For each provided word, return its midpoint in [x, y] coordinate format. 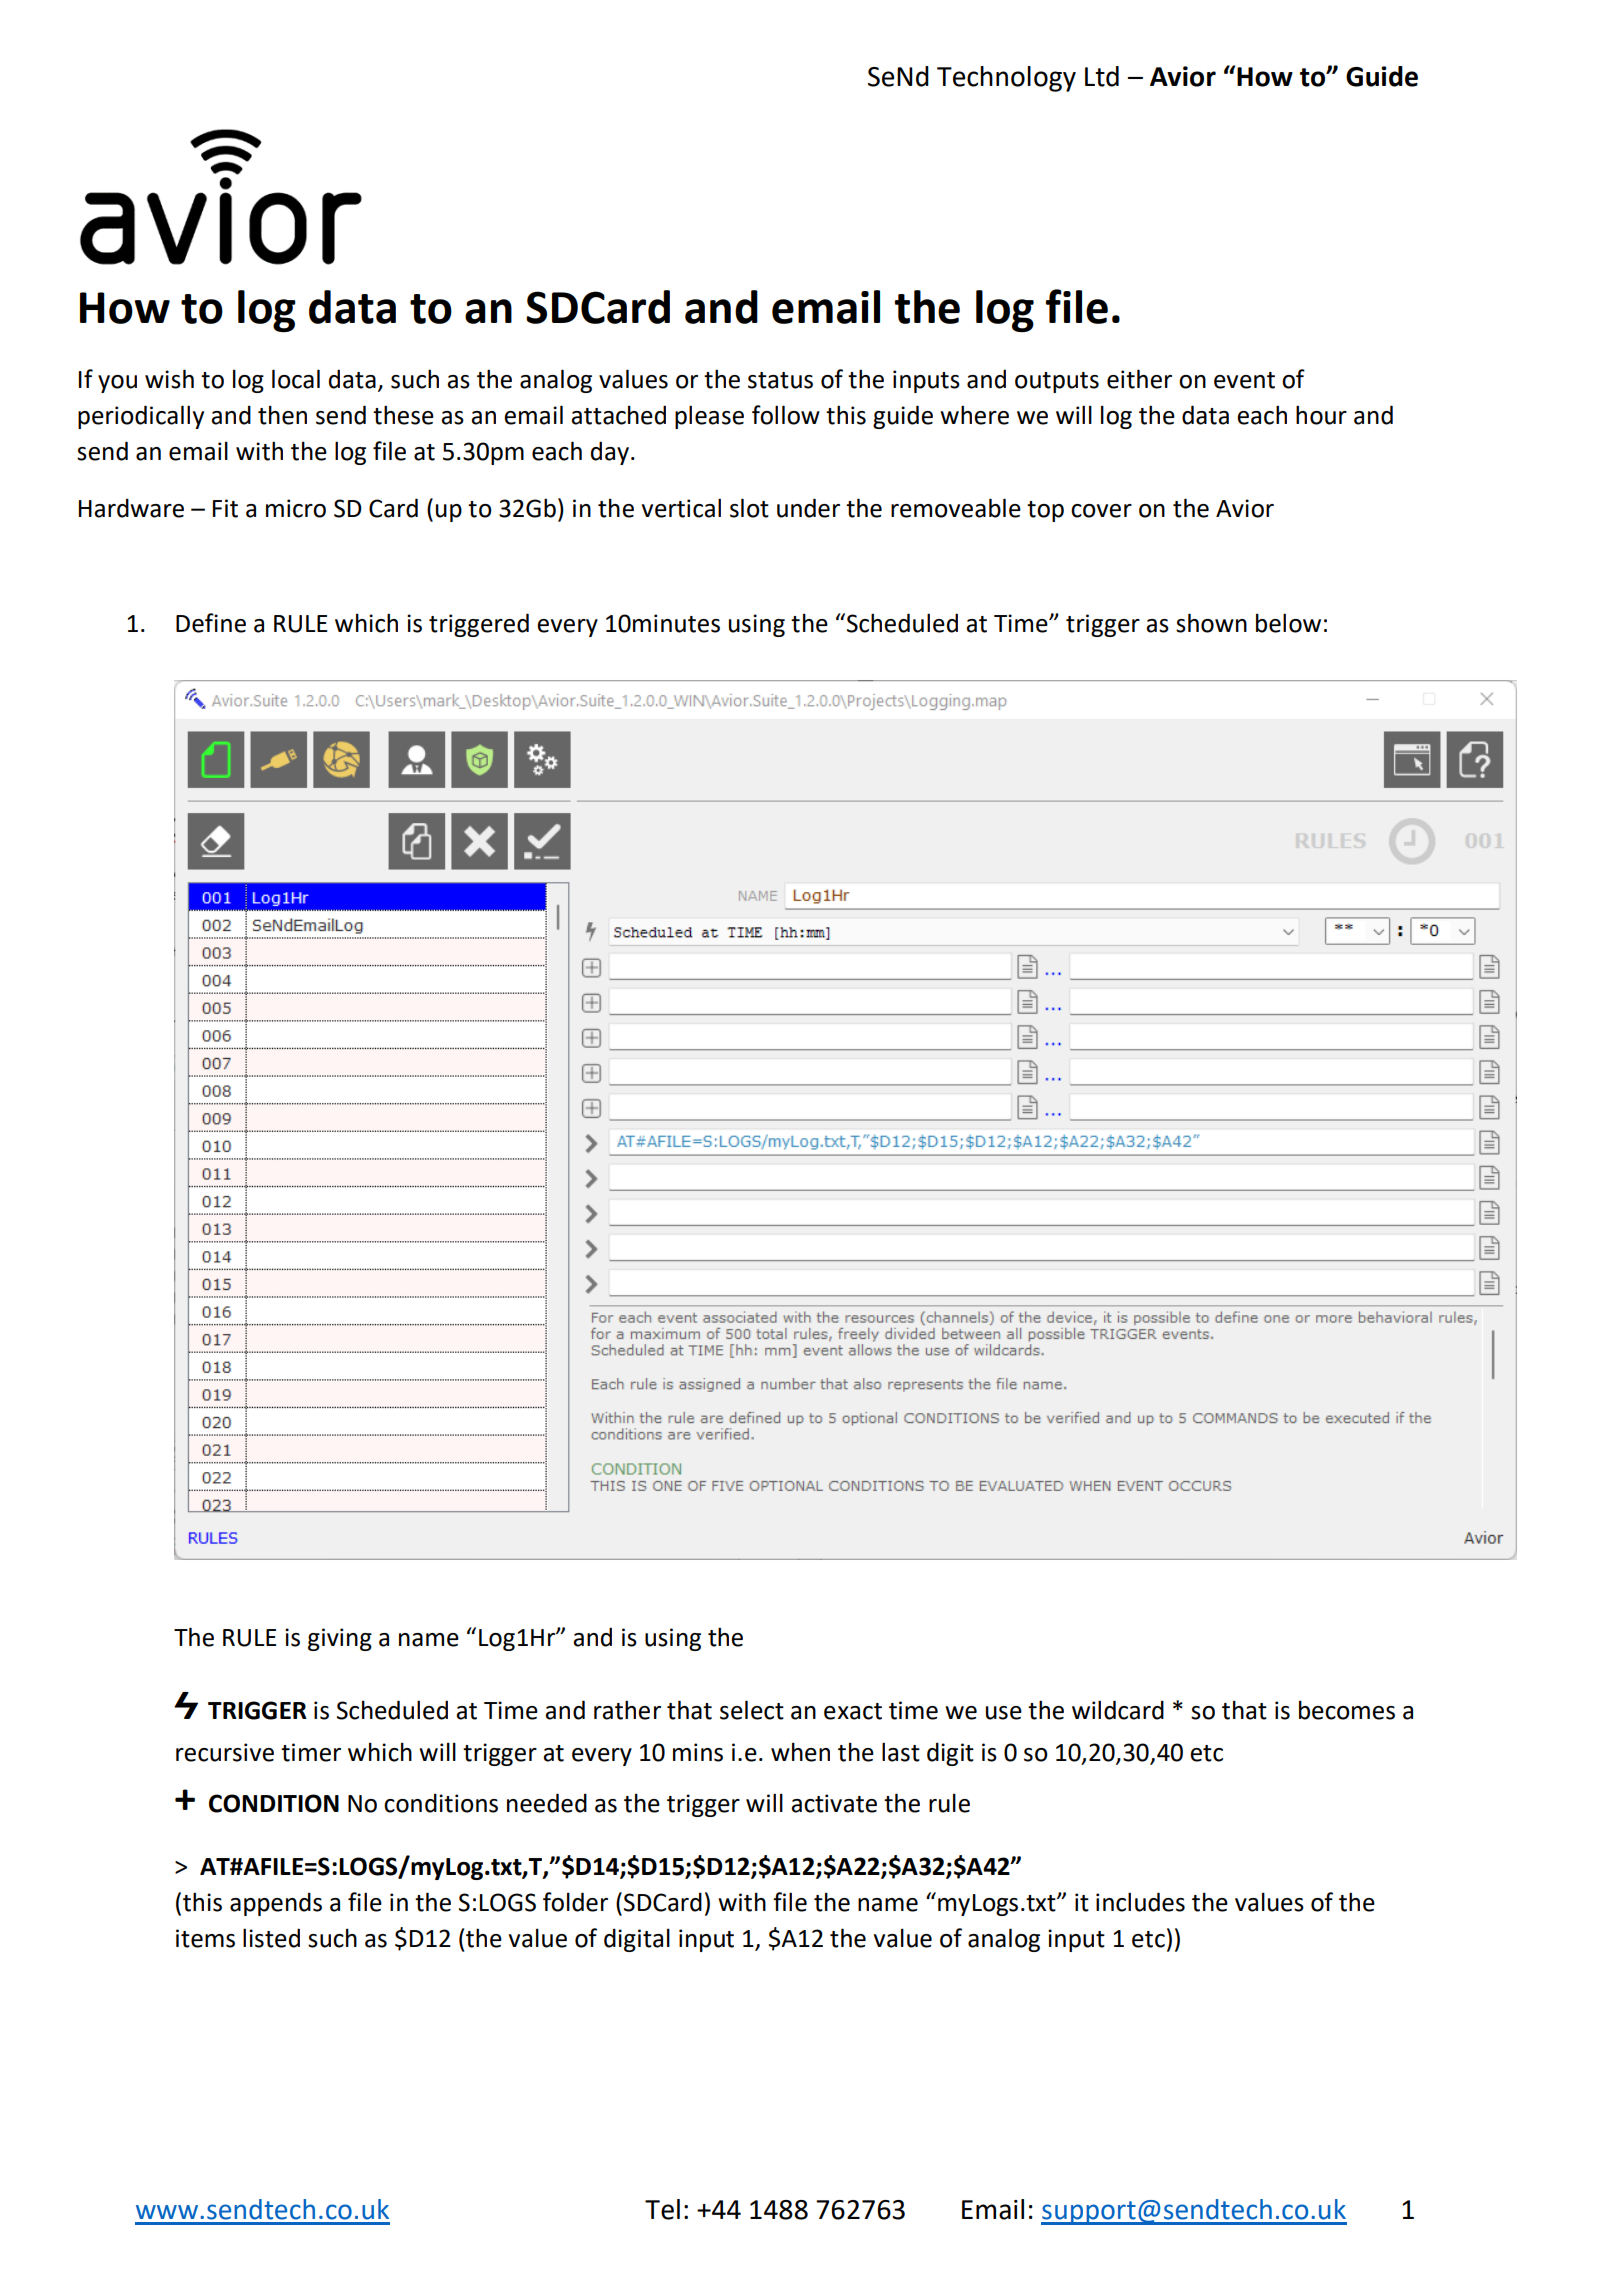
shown [1211, 623]
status [780, 380]
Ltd [1102, 76]
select [752, 1710]
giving [340, 1639]
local [296, 379]
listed [271, 1938]
